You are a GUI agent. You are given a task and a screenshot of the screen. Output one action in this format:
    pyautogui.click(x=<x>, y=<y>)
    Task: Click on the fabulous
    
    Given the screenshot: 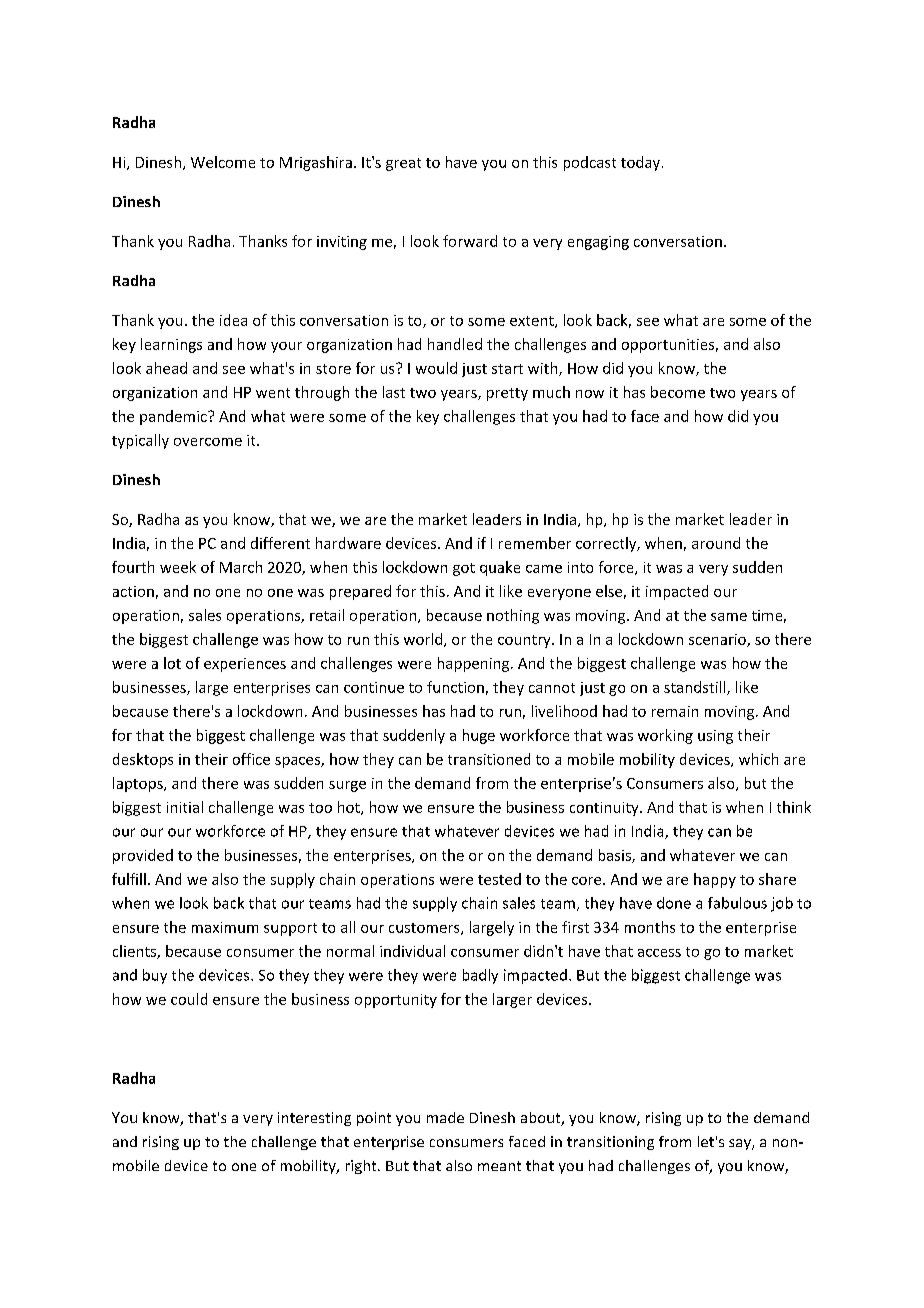 What is the action you would take?
    pyautogui.click(x=737, y=903)
